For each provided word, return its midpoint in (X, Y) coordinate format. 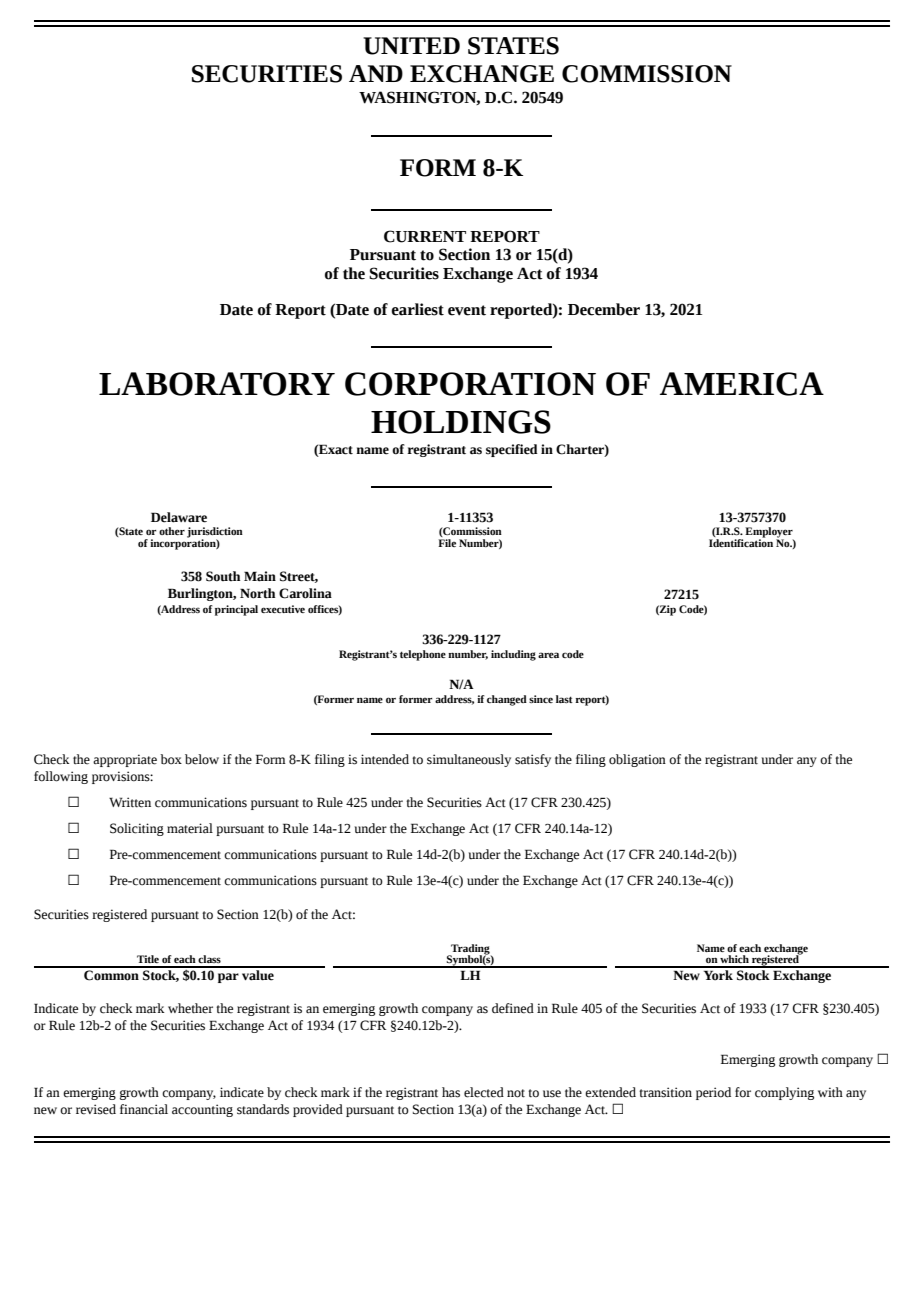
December (604, 309)
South (223, 576)
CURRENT (425, 236)
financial (144, 1109)
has (451, 1092)
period (713, 1093)
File (447, 541)
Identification (741, 541)
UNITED (411, 46)
